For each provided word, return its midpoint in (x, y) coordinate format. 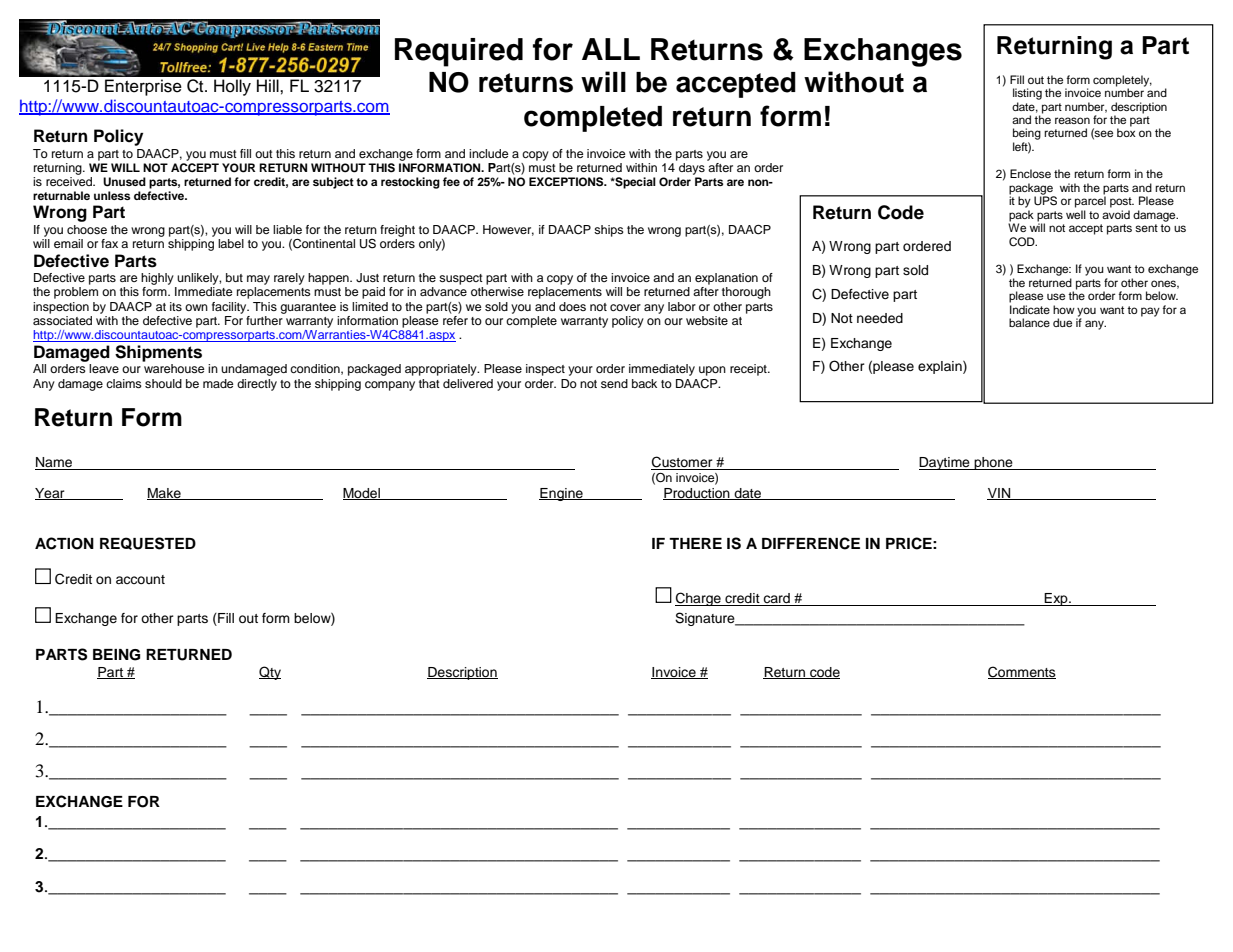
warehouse (174, 368)
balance (1029, 322)
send (614, 383)
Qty (270, 673)
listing (1027, 94)
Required (459, 52)
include (489, 153)
